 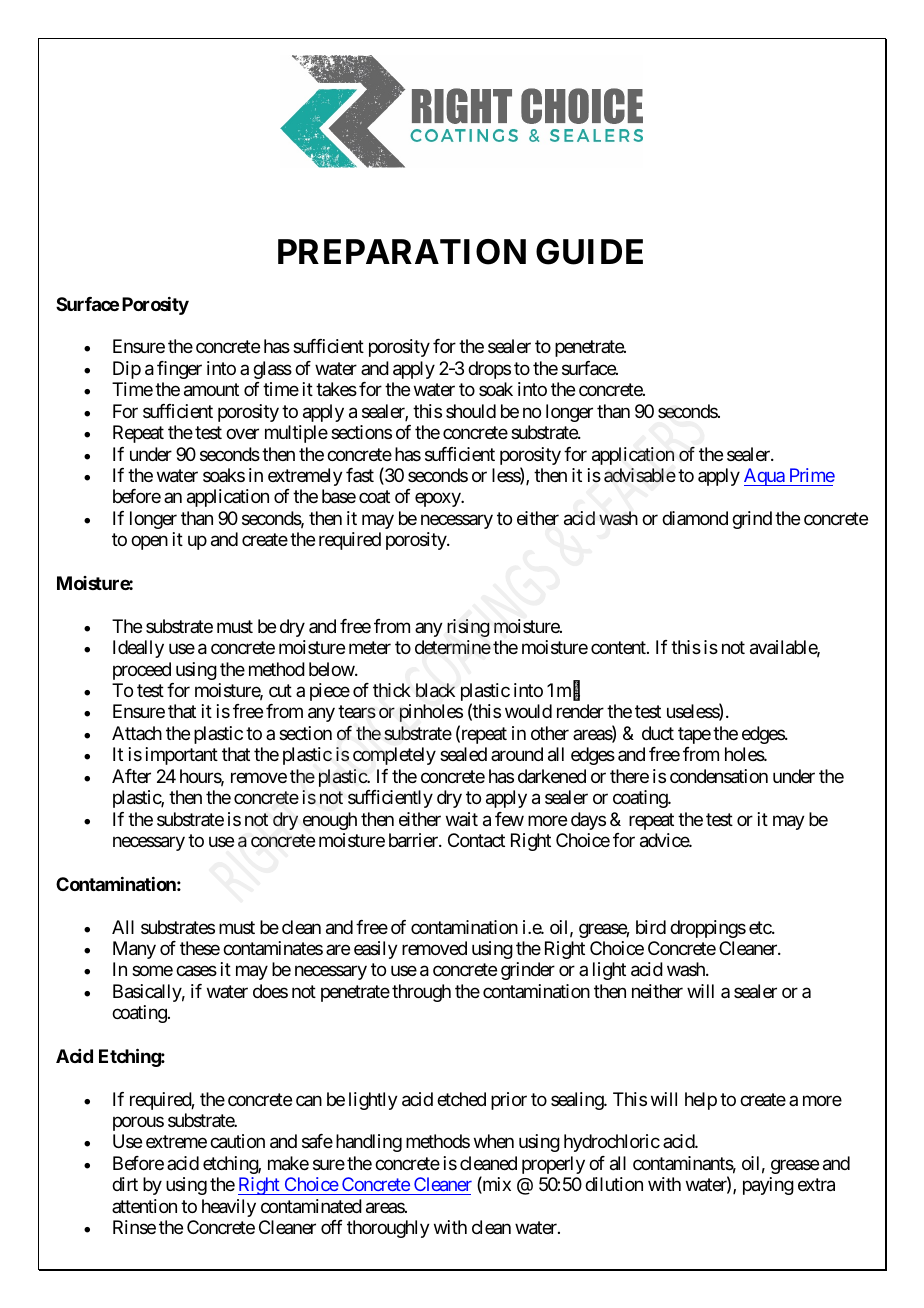 I want to click on important, so click(x=182, y=756).
